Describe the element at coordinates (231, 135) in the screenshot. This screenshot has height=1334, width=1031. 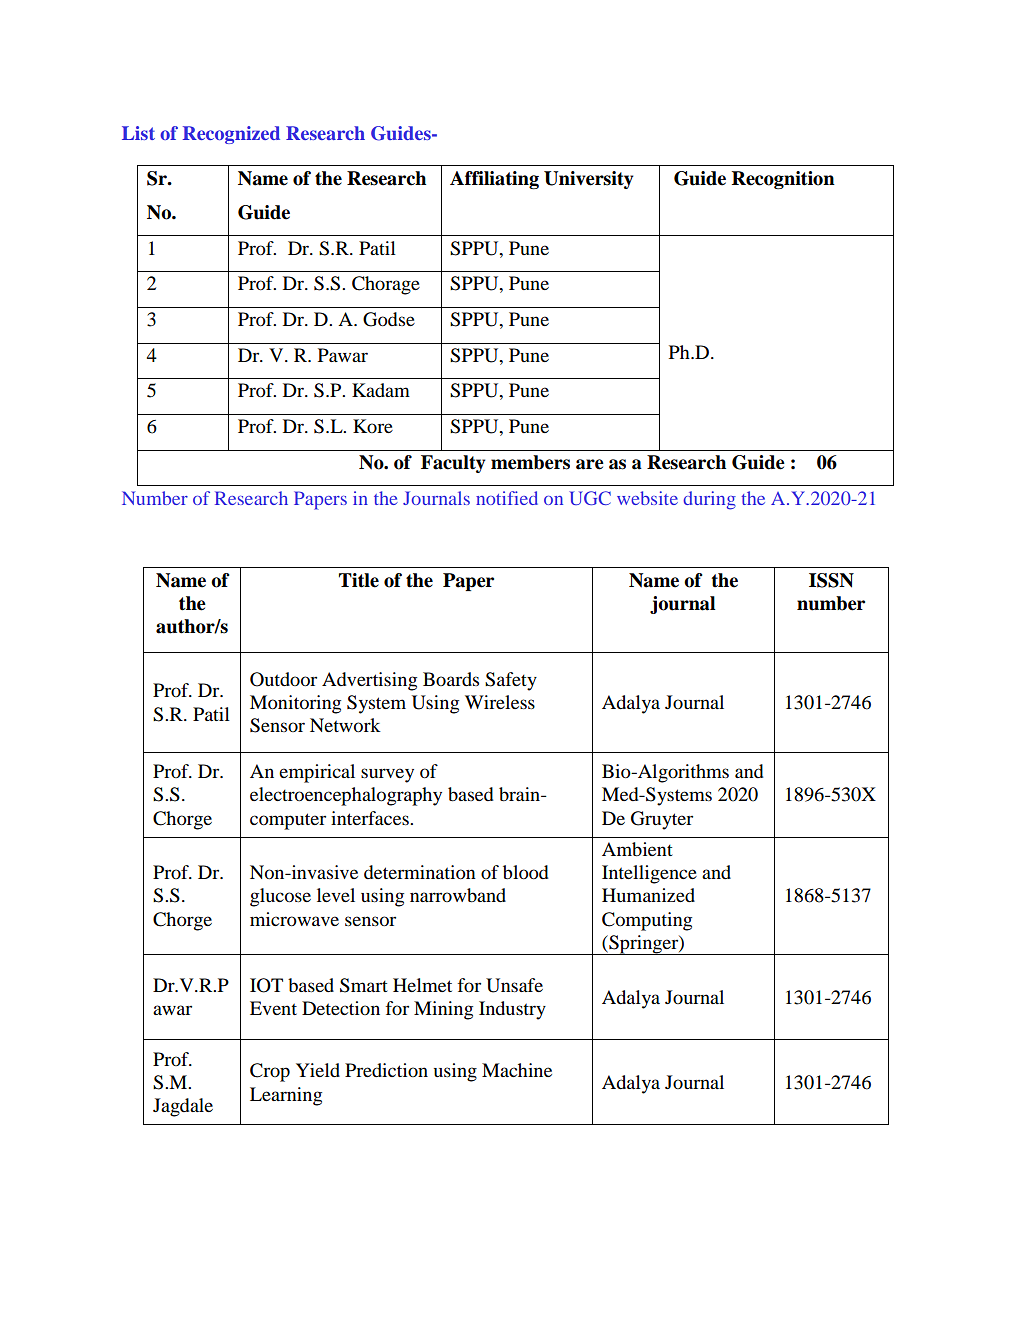
I see `Recognized` at that location.
